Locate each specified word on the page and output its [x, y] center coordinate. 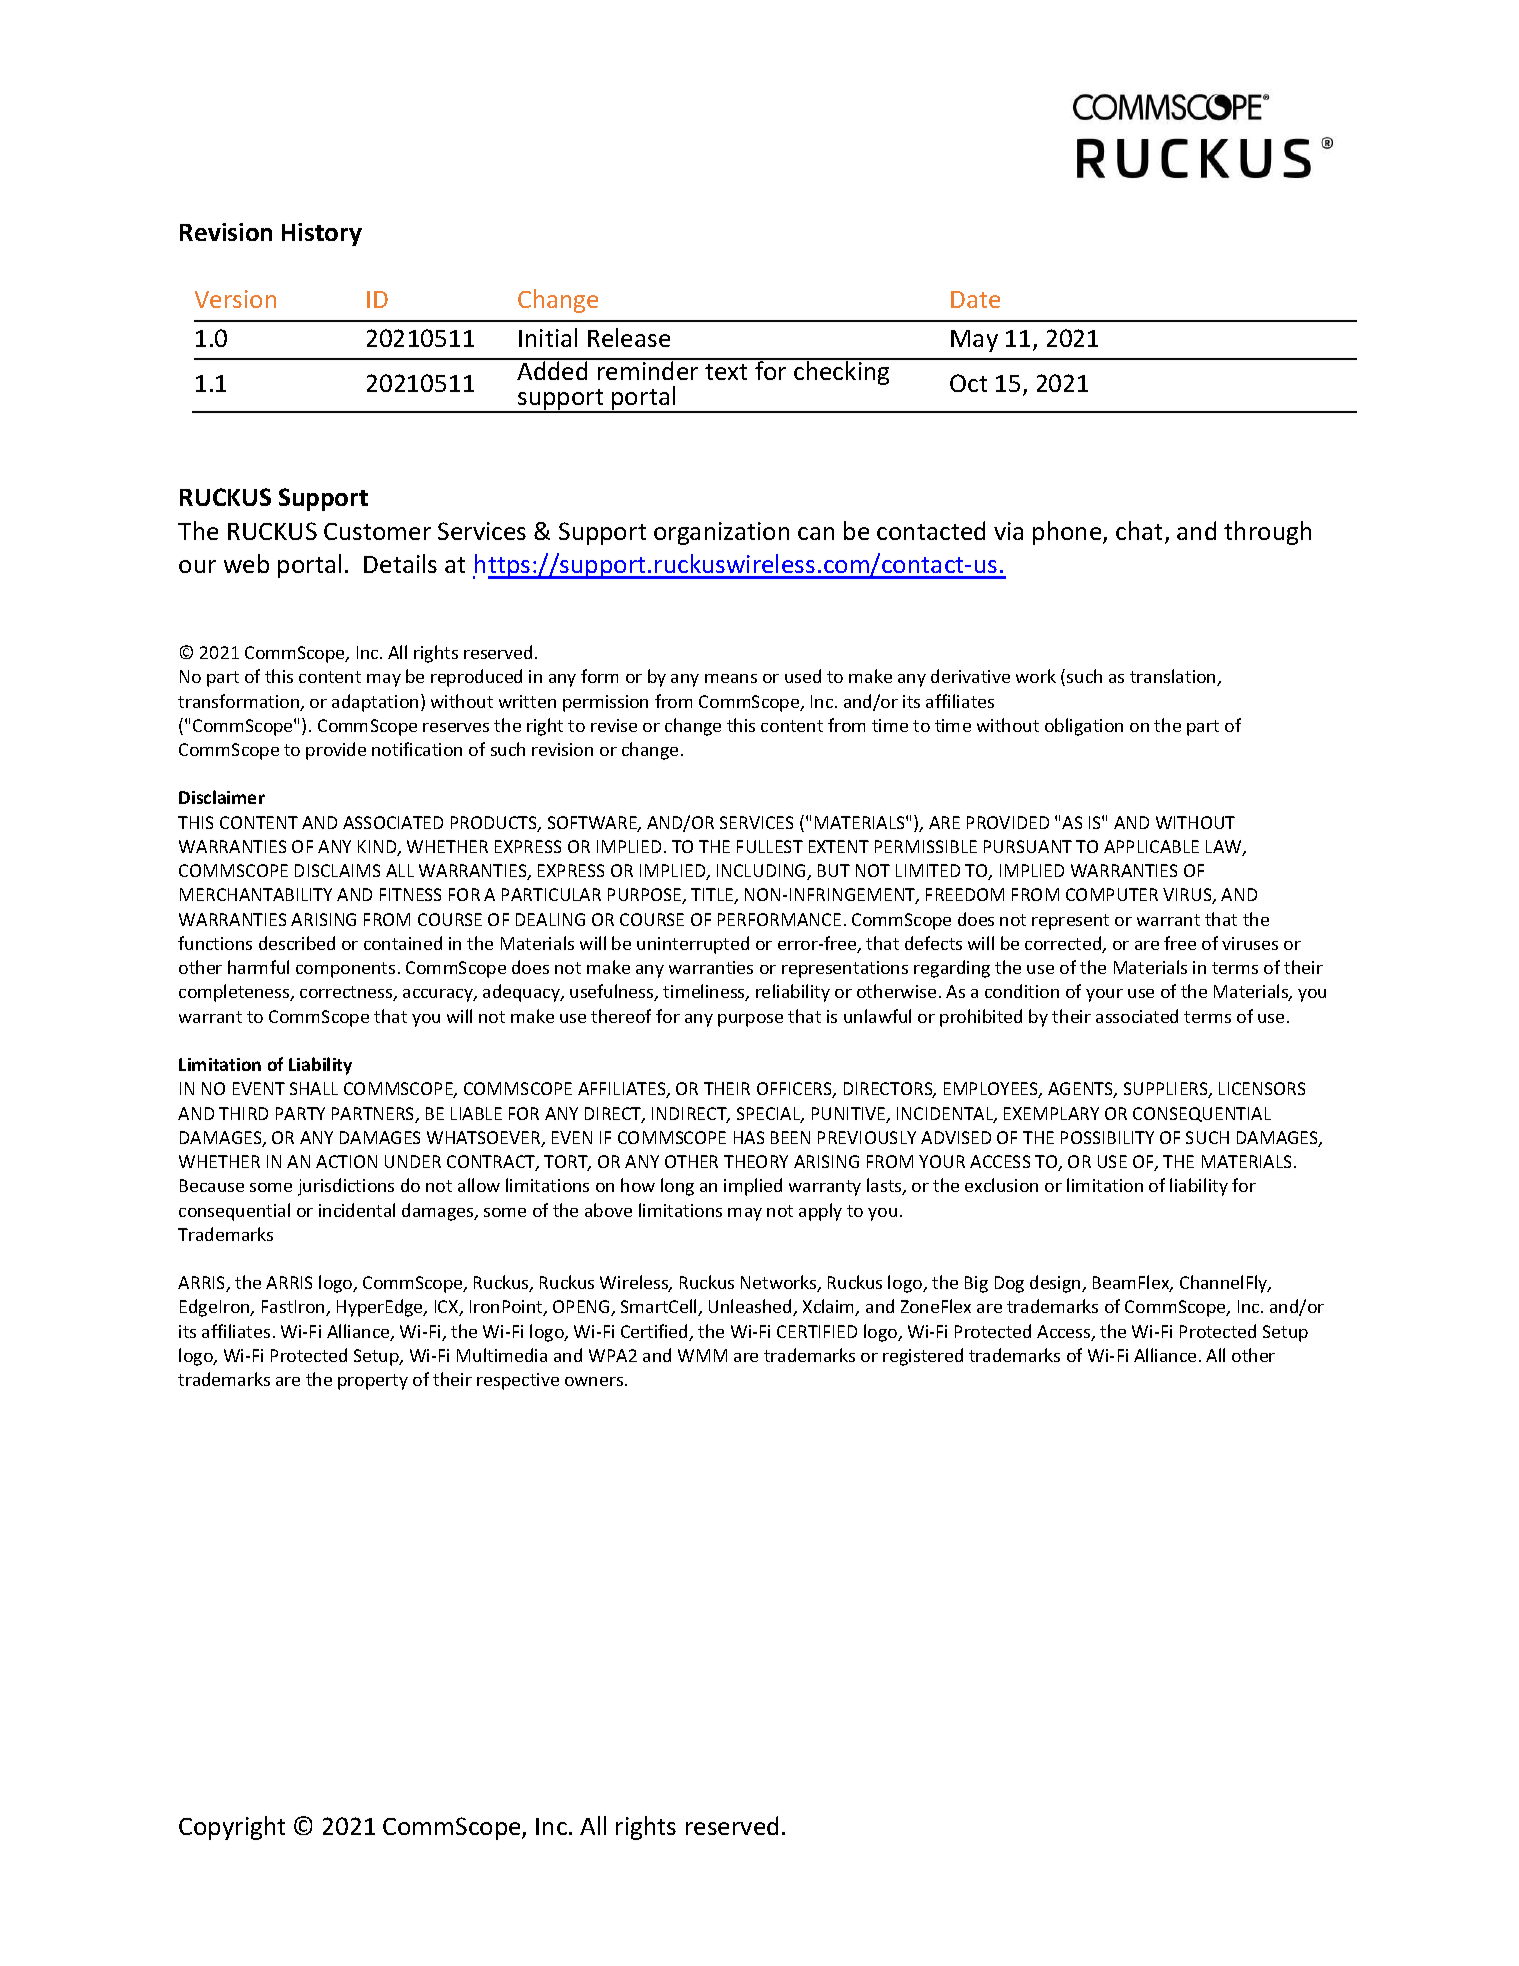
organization [721, 533]
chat [1141, 532]
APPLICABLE [1151, 846]
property [373, 1382]
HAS [749, 1137]
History [322, 234]
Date [975, 299]
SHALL [314, 1088]
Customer [377, 531]
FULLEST [770, 846]
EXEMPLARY [1051, 1113]
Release [629, 337]
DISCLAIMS [337, 870]
